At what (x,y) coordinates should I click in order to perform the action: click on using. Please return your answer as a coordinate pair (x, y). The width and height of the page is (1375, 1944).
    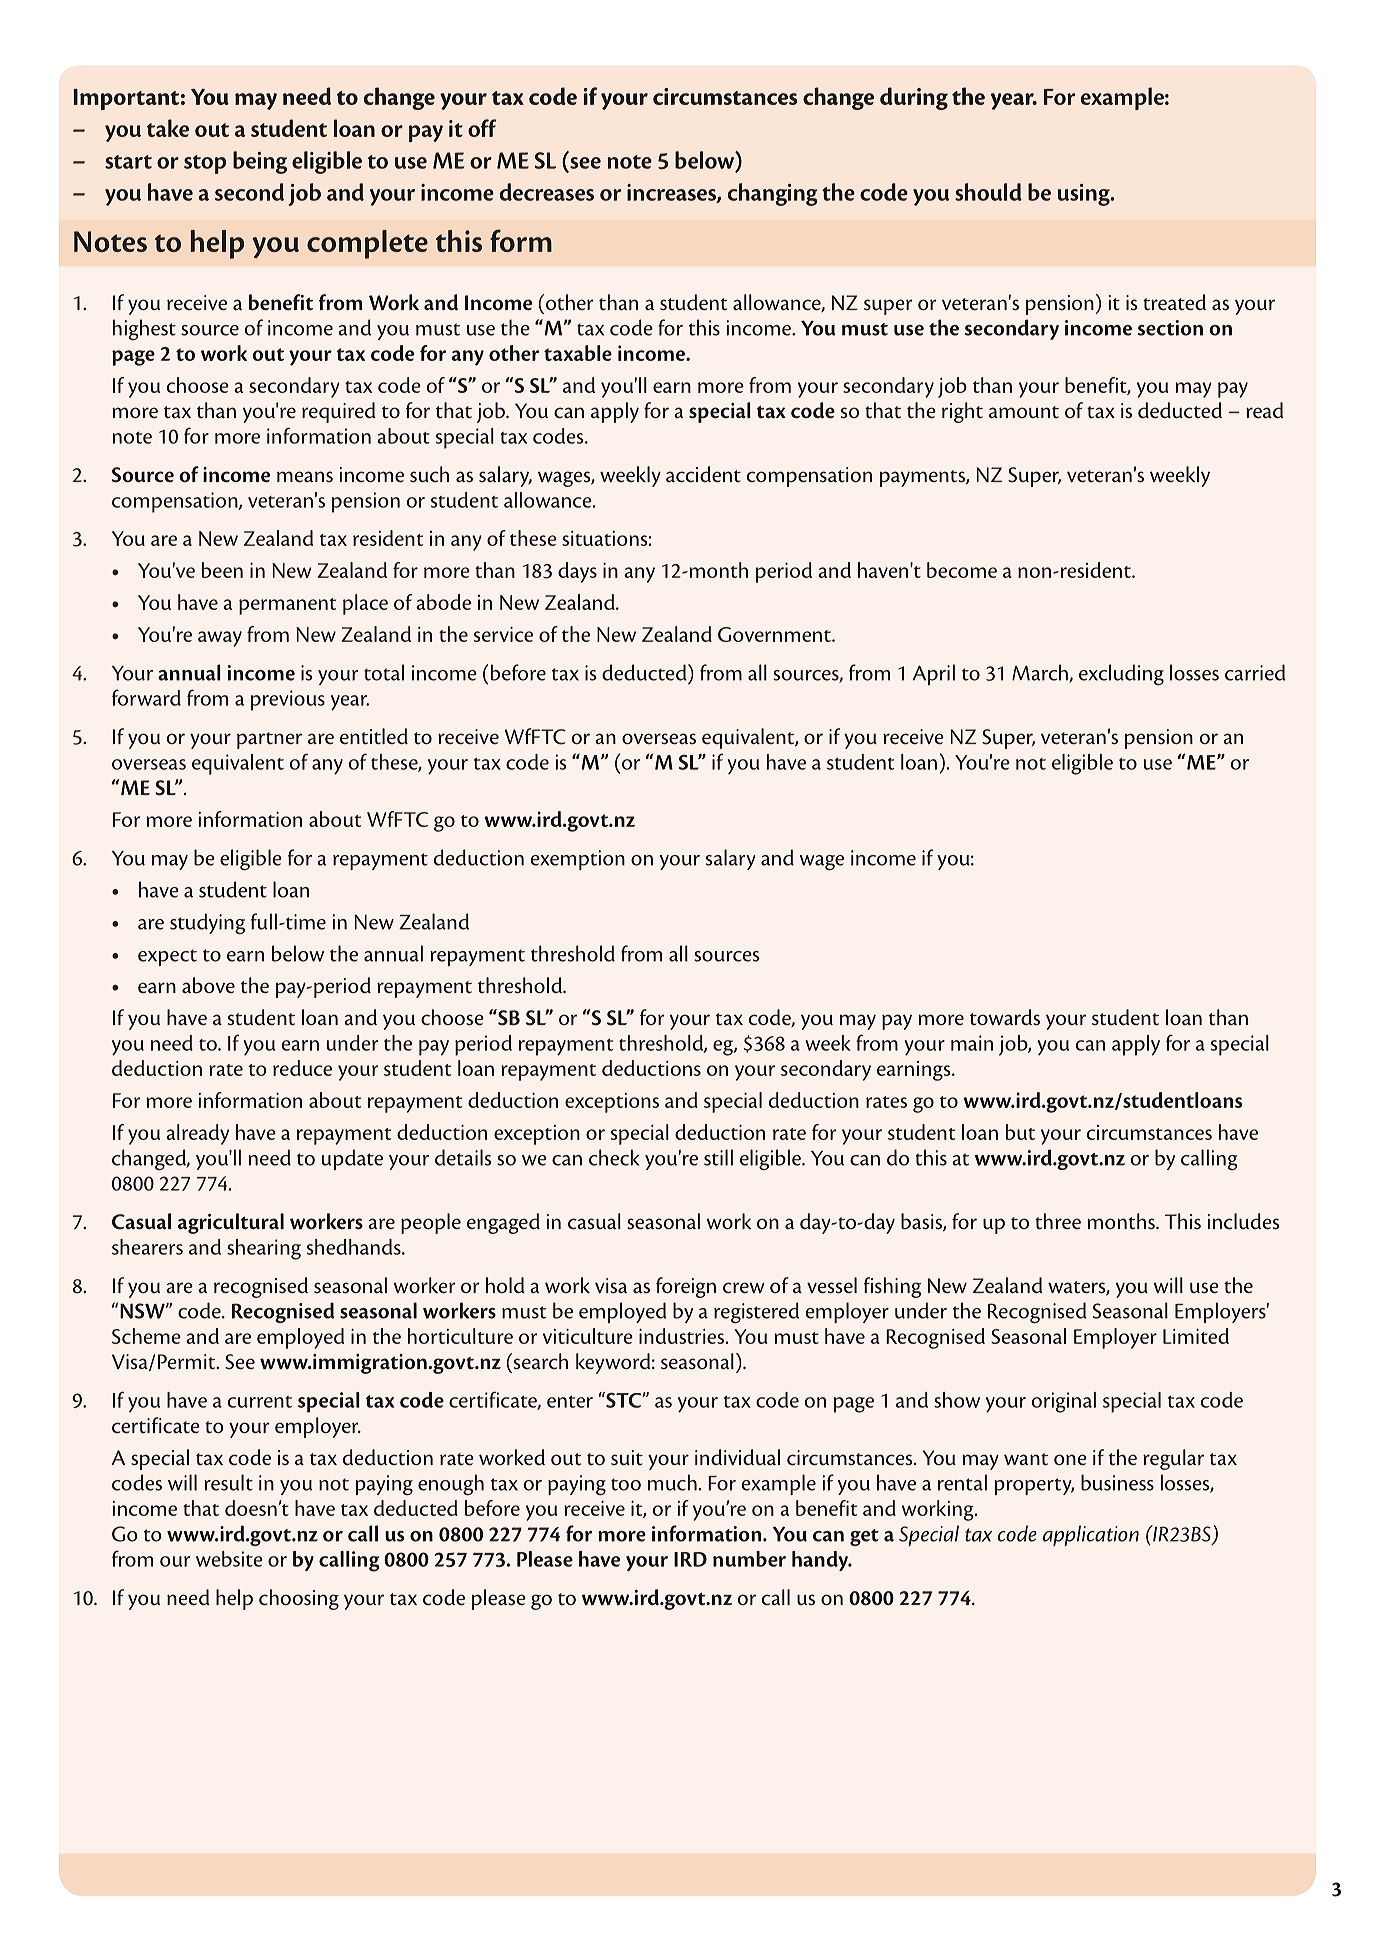
    Looking at the image, I should click on (1085, 195).
